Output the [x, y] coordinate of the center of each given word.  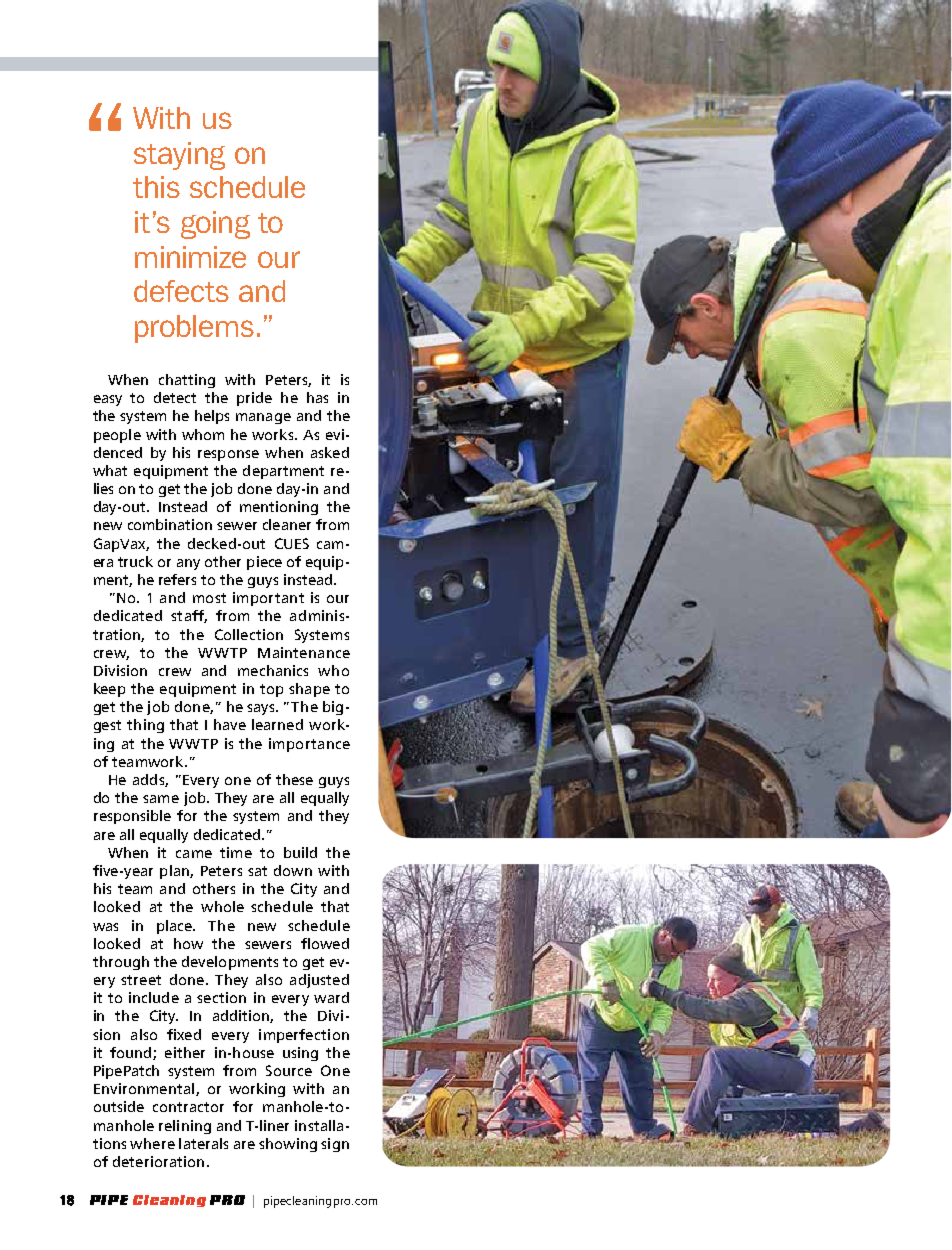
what [110, 470]
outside [119, 1106]
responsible [132, 817]
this [156, 187]
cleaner [287, 524]
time [236, 852]
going [215, 225]
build [300, 852]
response [228, 455]
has [317, 397]
